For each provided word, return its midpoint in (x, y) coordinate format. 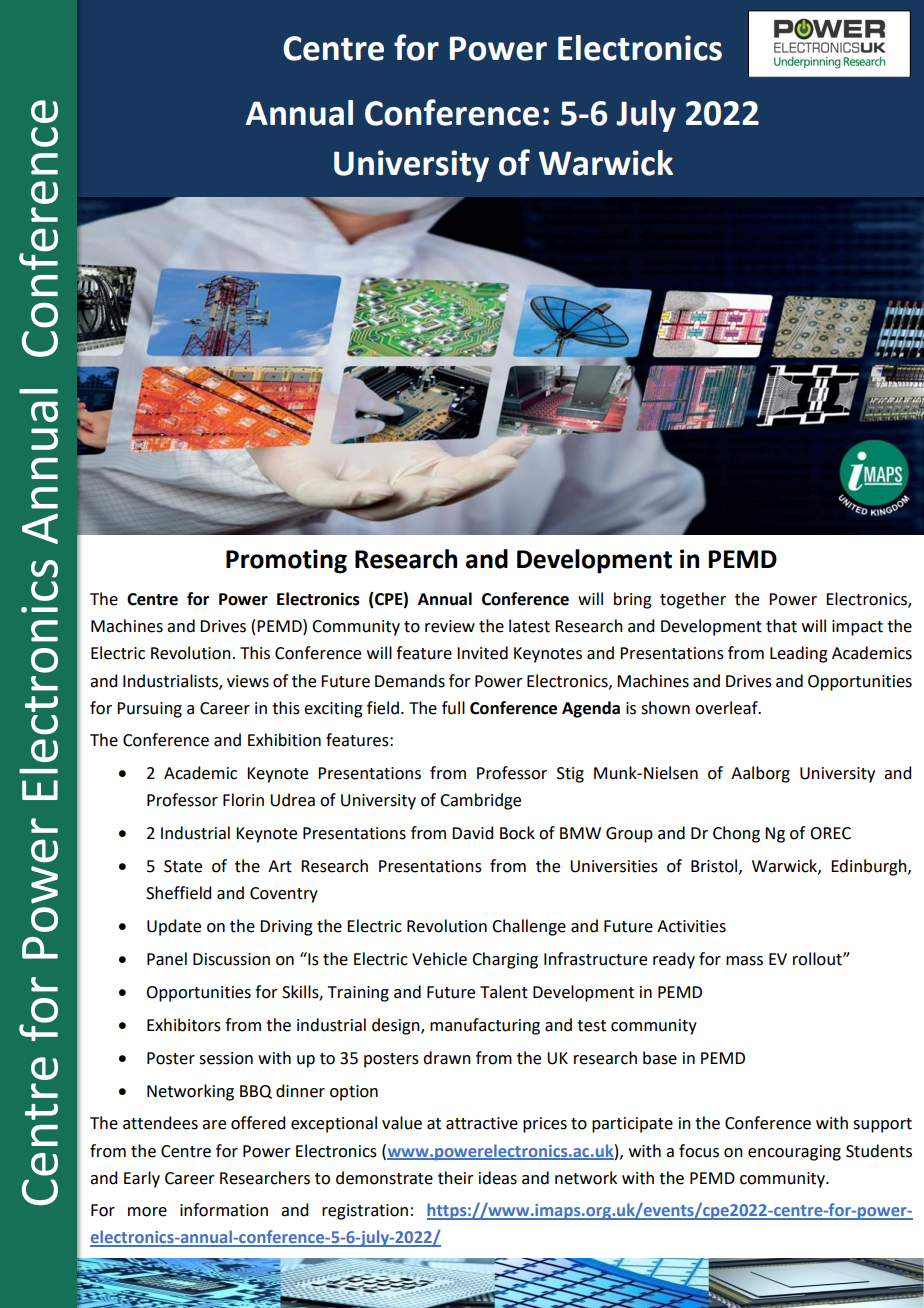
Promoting (286, 561)
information (224, 1210)
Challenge (529, 927)
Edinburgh (870, 867)
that (781, 626)
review (450, 626)
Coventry (284, 895)
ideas (498, 1178)
